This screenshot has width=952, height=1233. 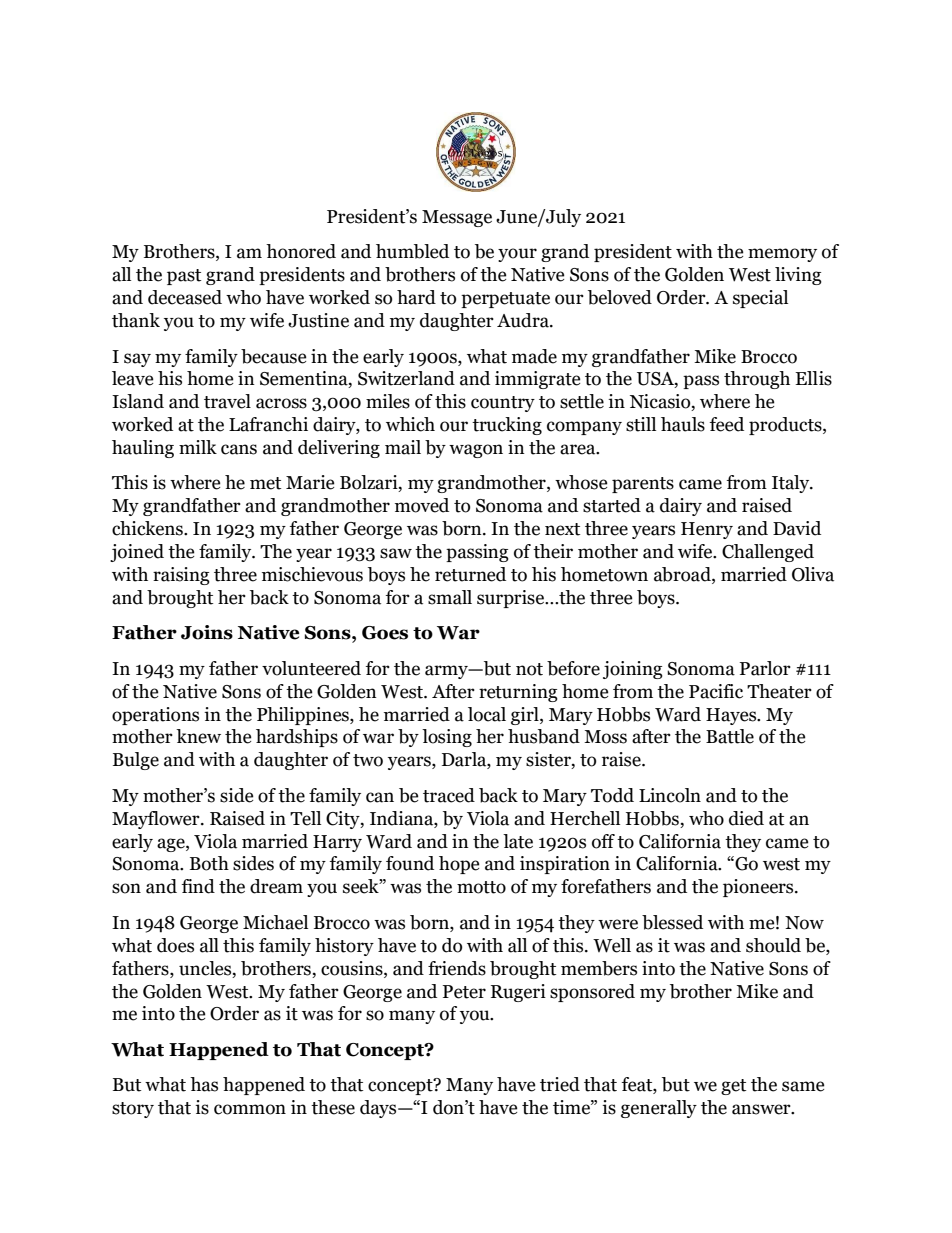 What do you see at coordinates (204, 1084) in the screenshot?
I see `has` at bounding box center [204, 1084].
